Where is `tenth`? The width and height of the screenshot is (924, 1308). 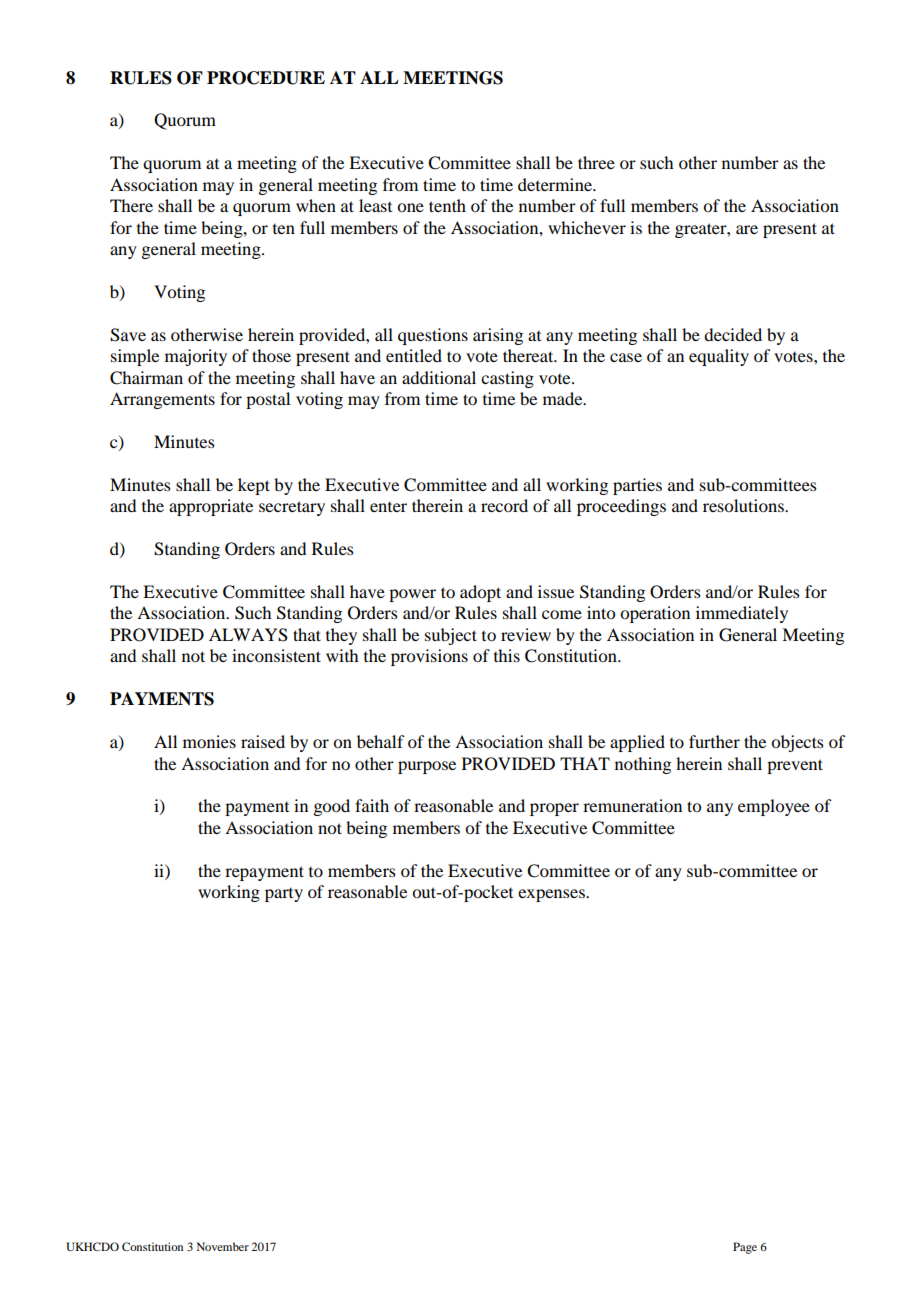 tenth is located at coordinates (447, 205).
